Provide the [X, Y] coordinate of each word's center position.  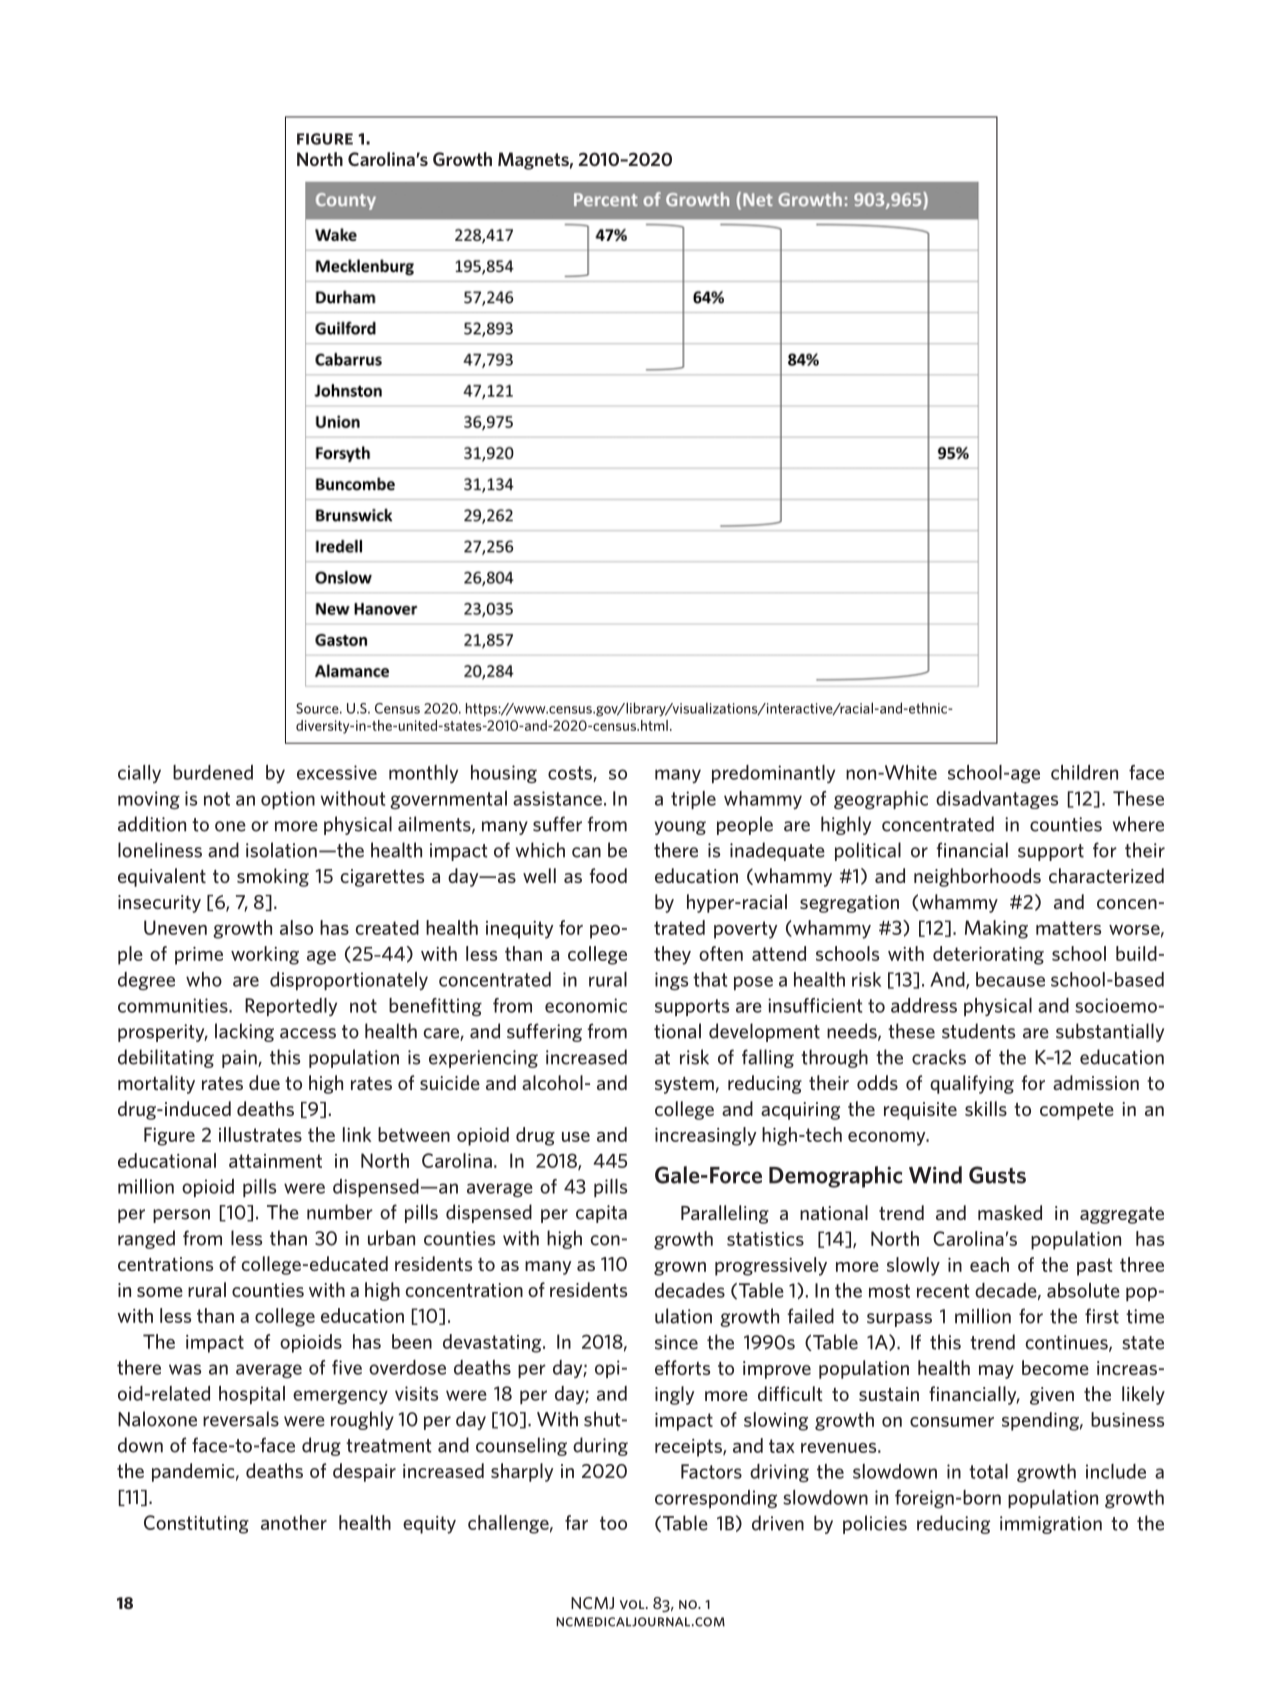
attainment [275, 1161]
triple [693, 800]
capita [601, 1214]
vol [633, 1604]
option [288, 800]
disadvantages [997, 800]
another [294, 1522]
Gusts [997, 1175]
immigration [1051, 1525]
